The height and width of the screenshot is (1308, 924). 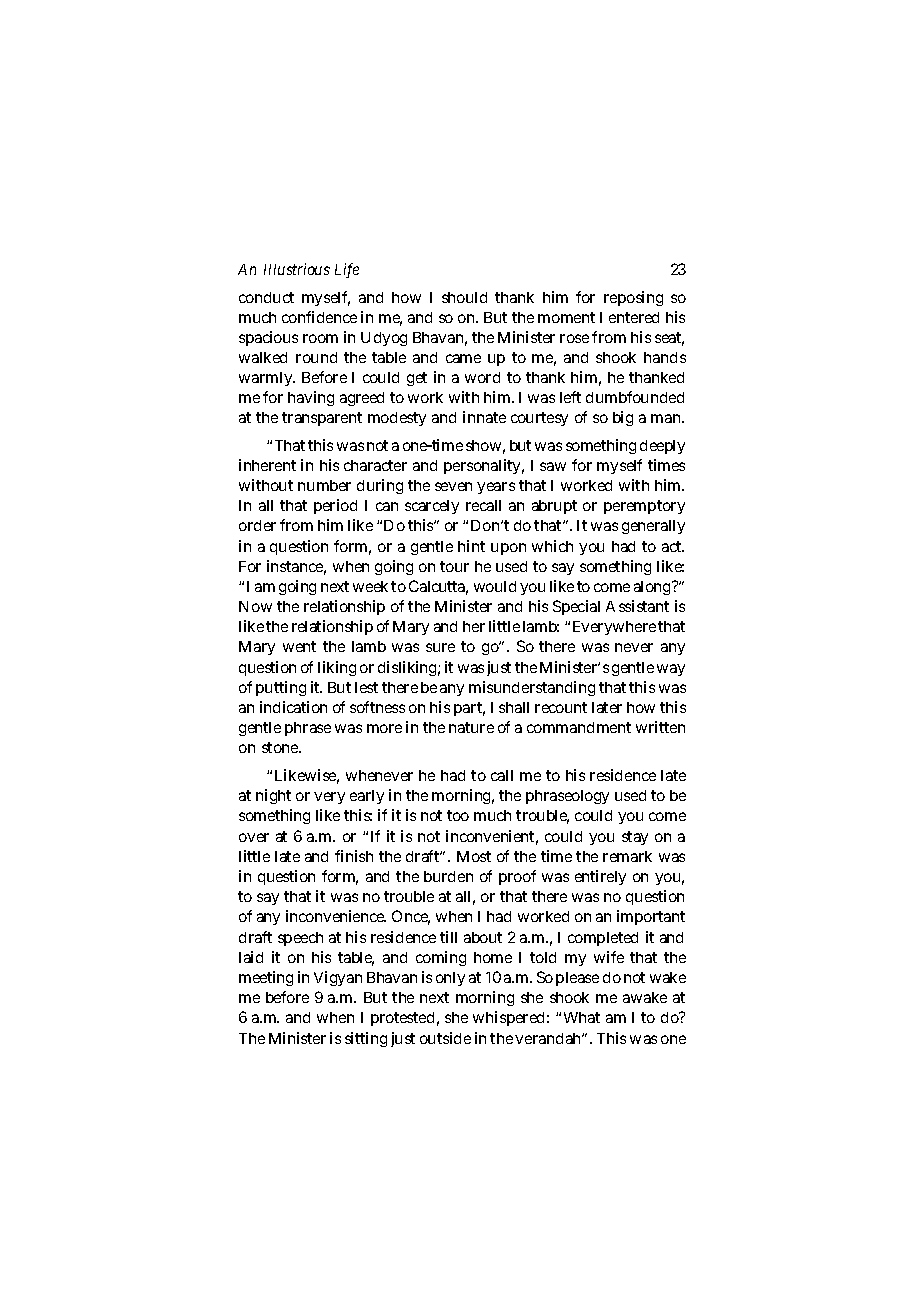 I want to click on number, so click(x=324, y=485).
